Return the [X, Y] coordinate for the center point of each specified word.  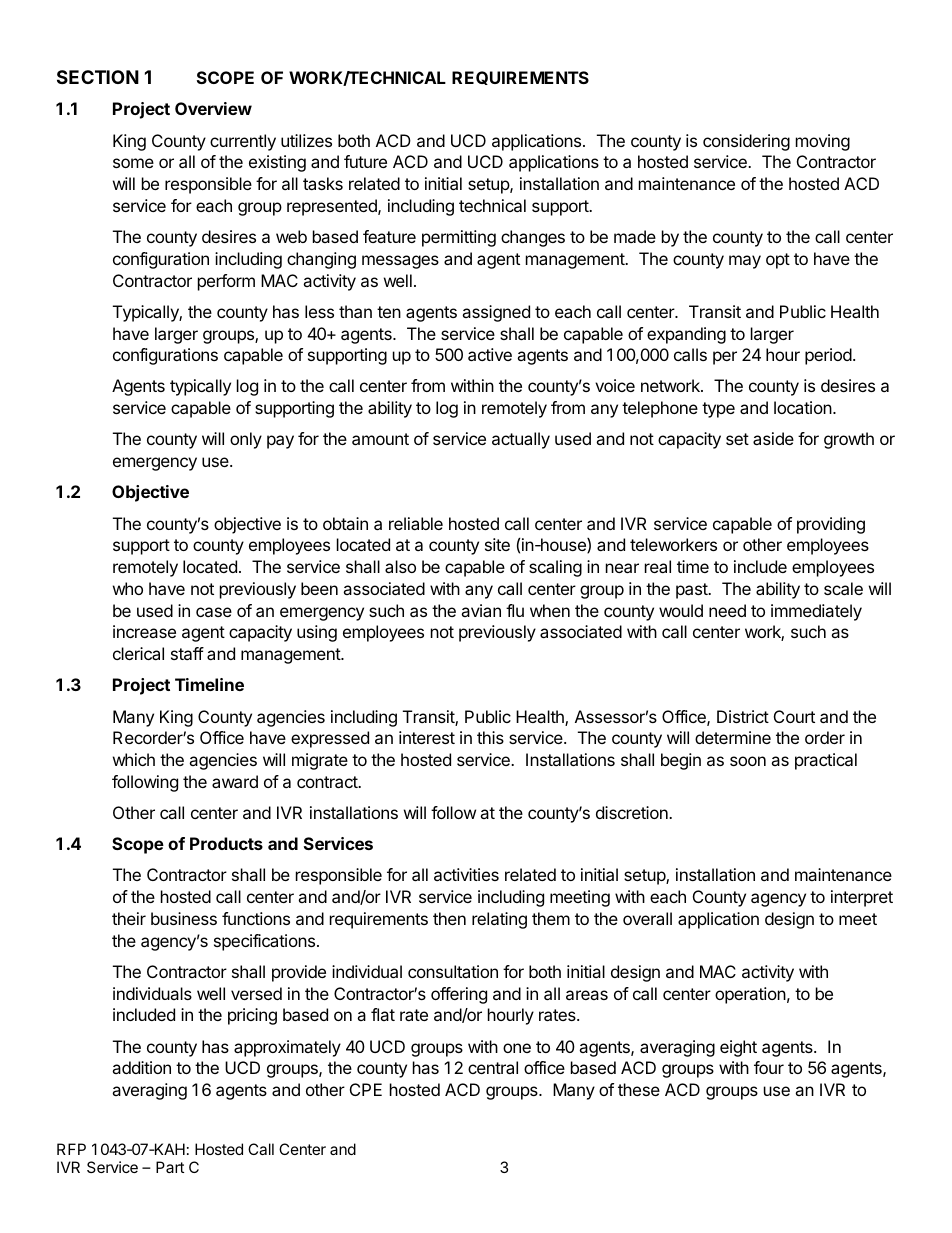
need [727, 610]
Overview [213, 108]
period [828, 356]
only [246, 440]
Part [170, 1167]
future [365, 161]
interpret [862, 898]
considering [746, 142]
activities [466, 874]
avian [481, 610]
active [490, 354]
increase [144, 631]
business [184, 918]
